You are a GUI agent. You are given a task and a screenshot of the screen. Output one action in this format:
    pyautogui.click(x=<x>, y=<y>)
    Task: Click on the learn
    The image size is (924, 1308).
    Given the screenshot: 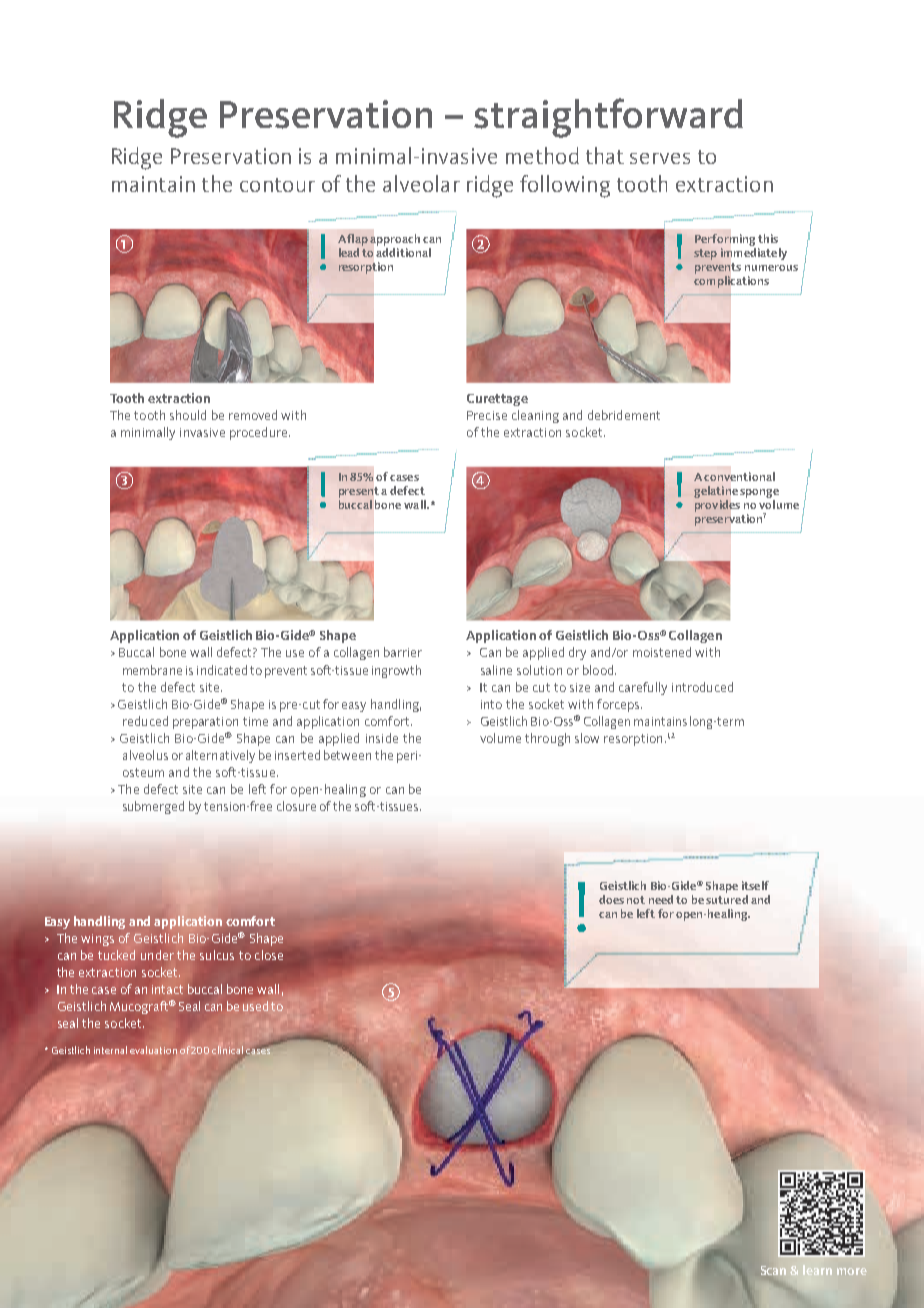 What is the action you would take?
    pyautogui.click(x=817, y=1270)
